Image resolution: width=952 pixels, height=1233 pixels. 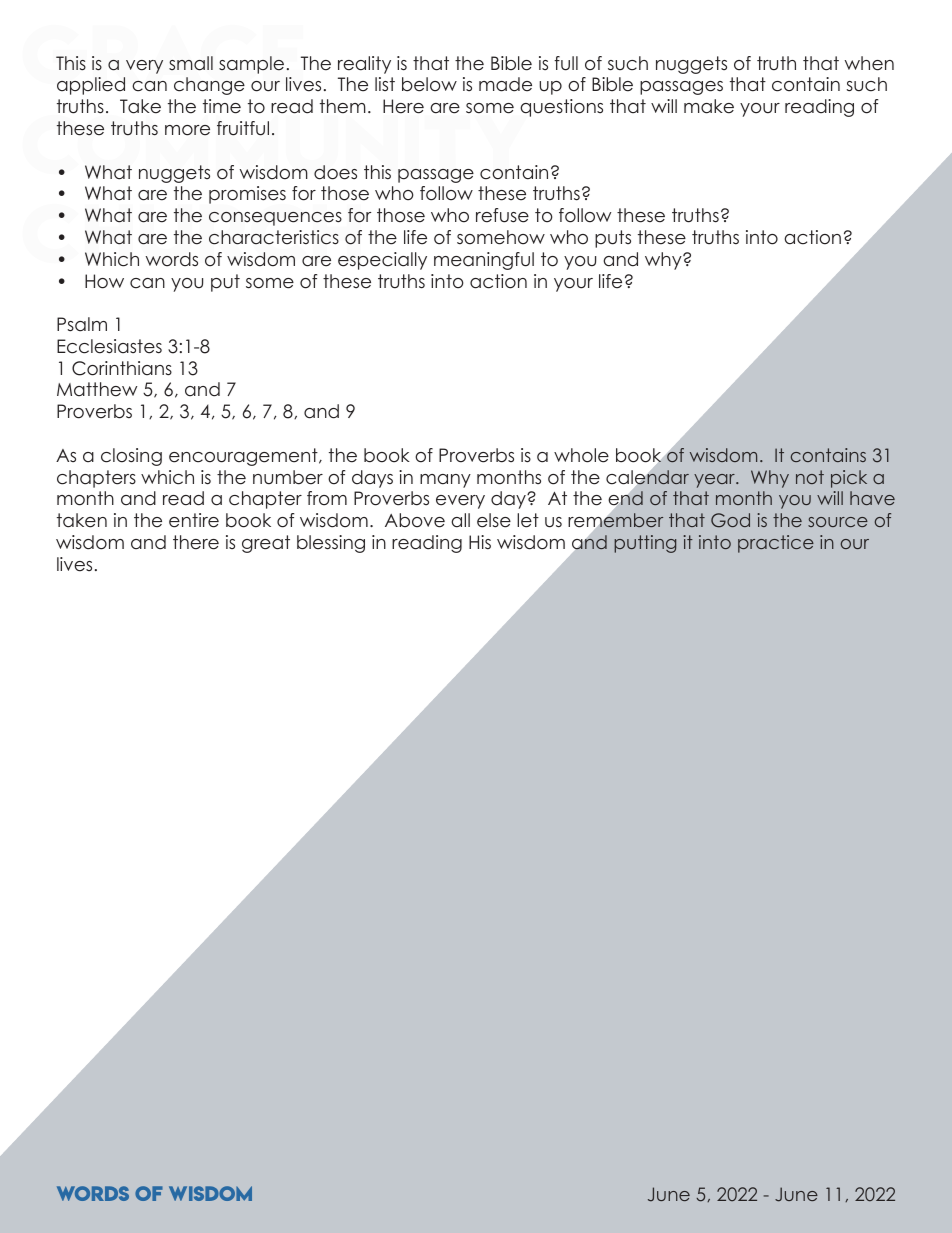 I want to click on change, so click(x=209, y=86).
